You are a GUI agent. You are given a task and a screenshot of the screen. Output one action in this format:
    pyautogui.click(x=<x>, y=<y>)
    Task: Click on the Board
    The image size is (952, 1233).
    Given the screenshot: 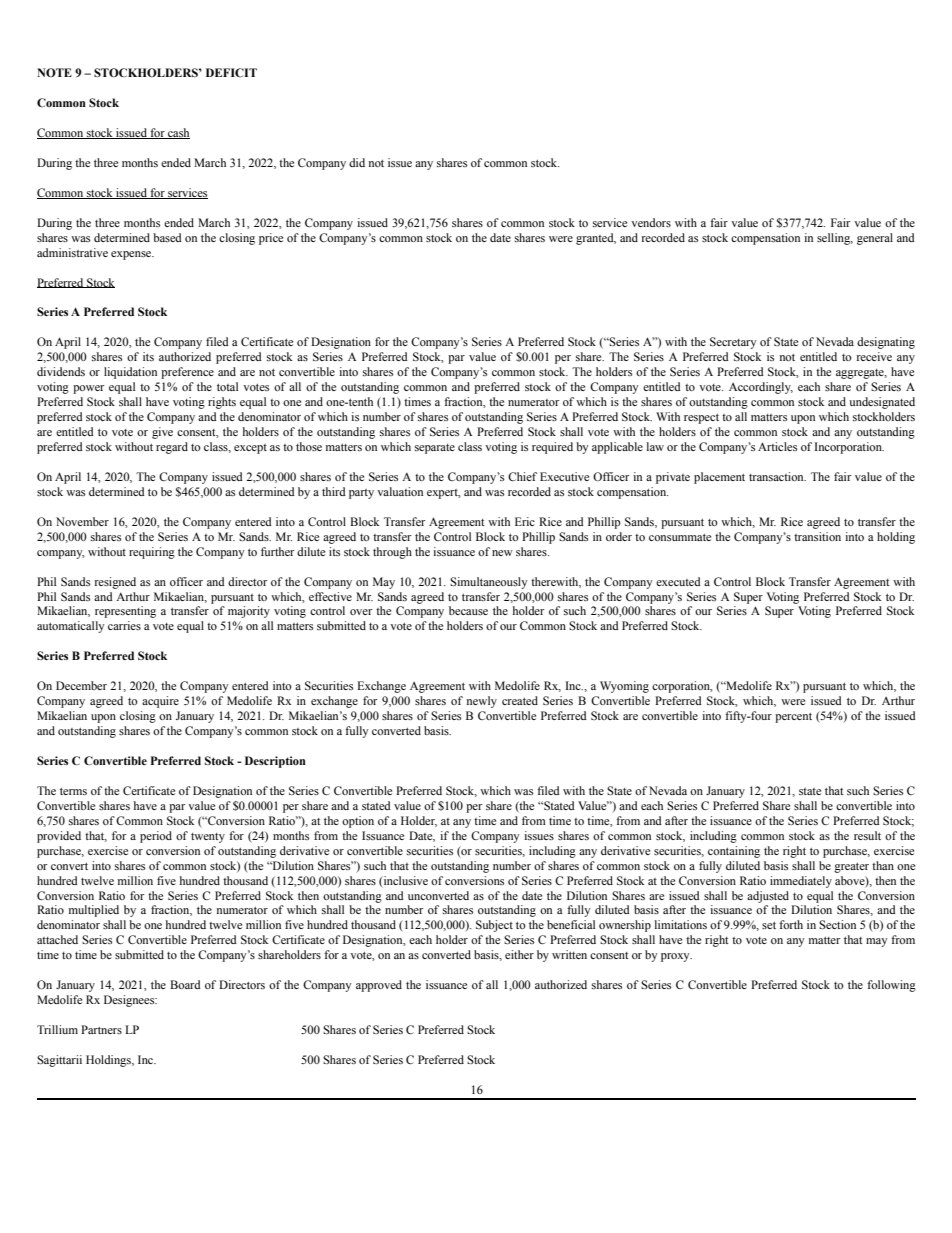 What is the action you would take?
    pyautogui.click(x=185, y=984)
